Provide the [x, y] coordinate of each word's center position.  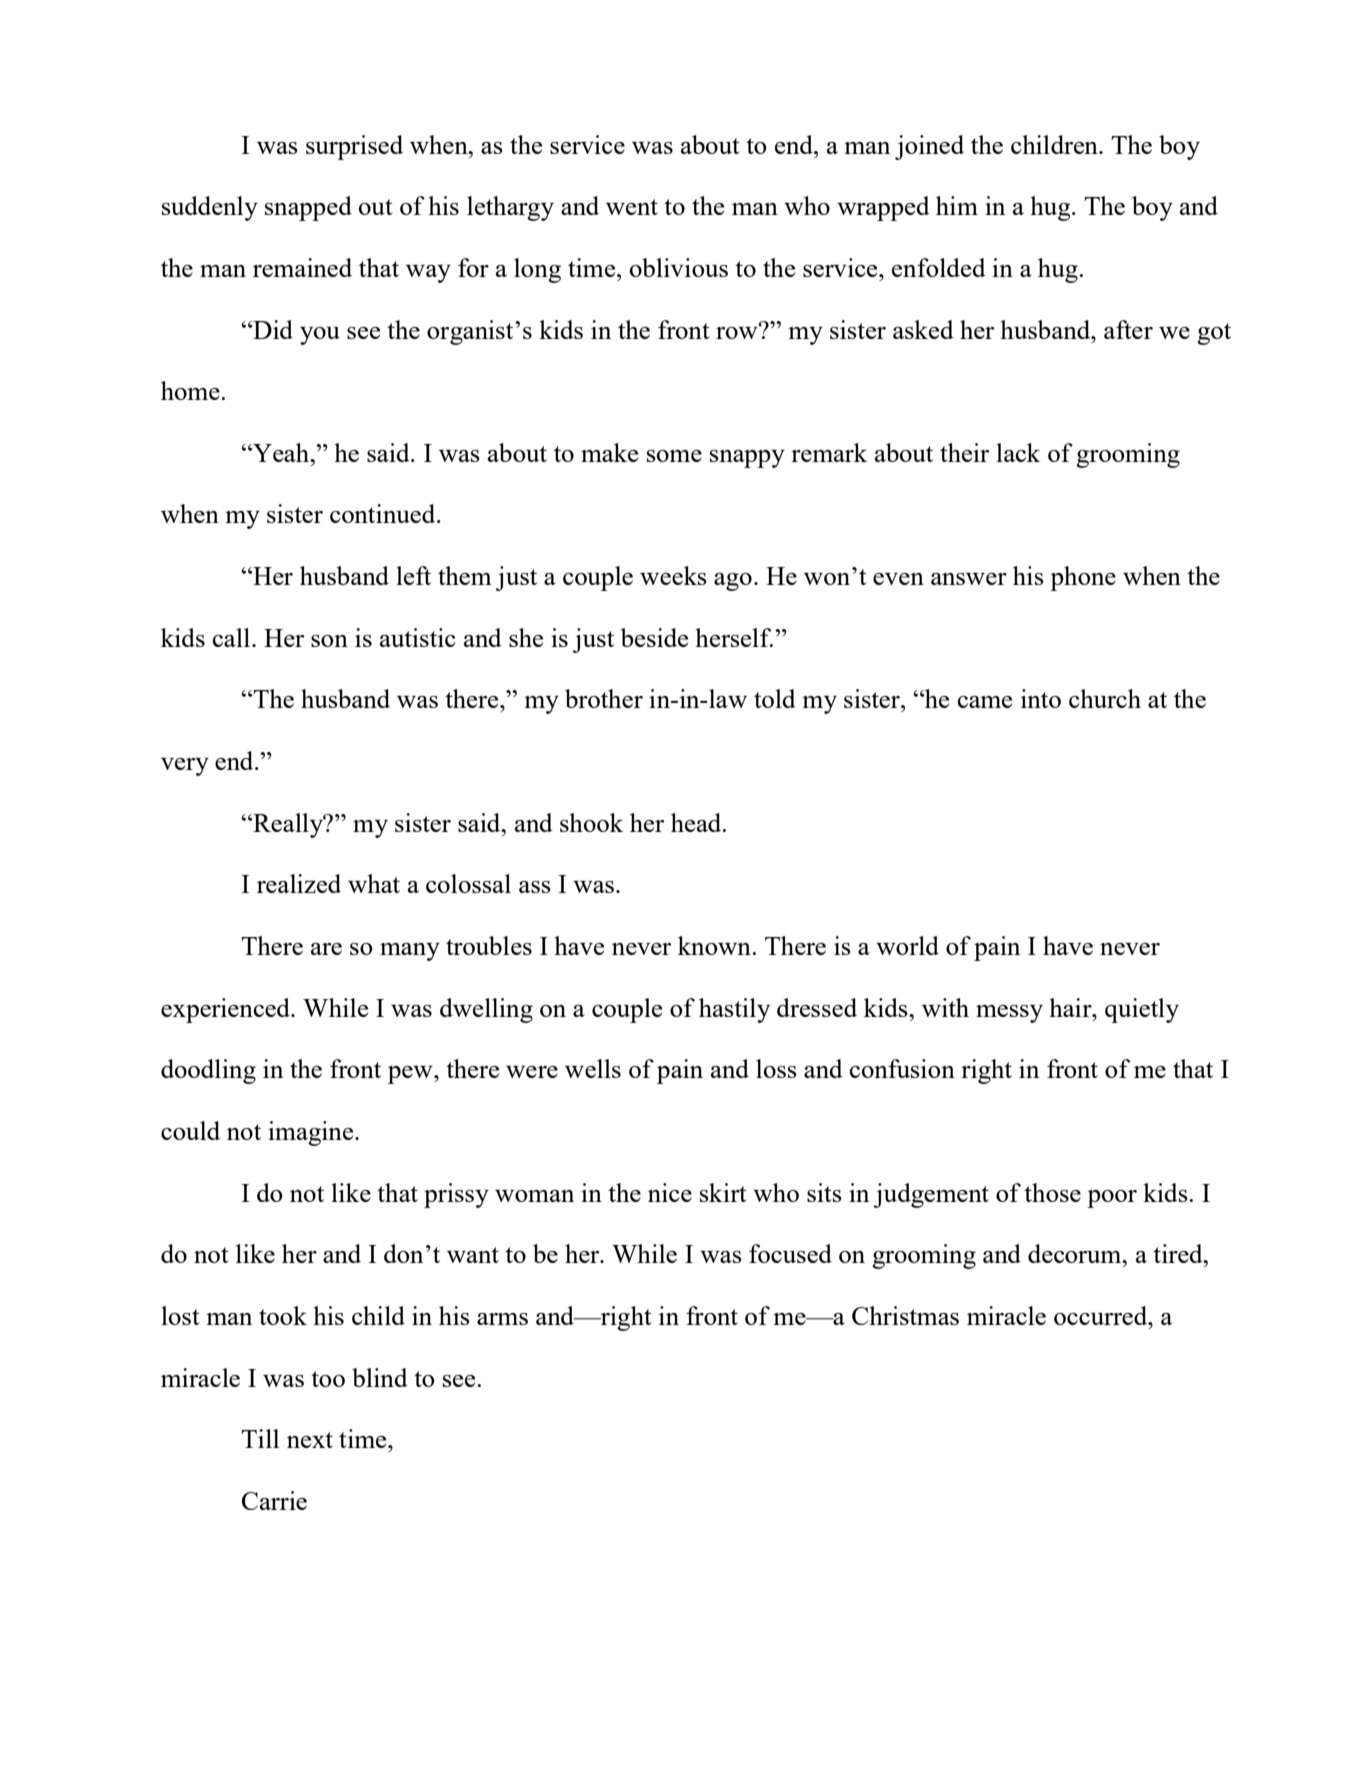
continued [384, 513]
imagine [312, 1133]
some [674, 456]
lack [1018, 452]
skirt [723, 1192]
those [1052, 1192]
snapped [308, 208]
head [697, 822]
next [310, 1440]
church [1105, 698]
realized [299, 883]
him [957, 205]
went [632, 207]
